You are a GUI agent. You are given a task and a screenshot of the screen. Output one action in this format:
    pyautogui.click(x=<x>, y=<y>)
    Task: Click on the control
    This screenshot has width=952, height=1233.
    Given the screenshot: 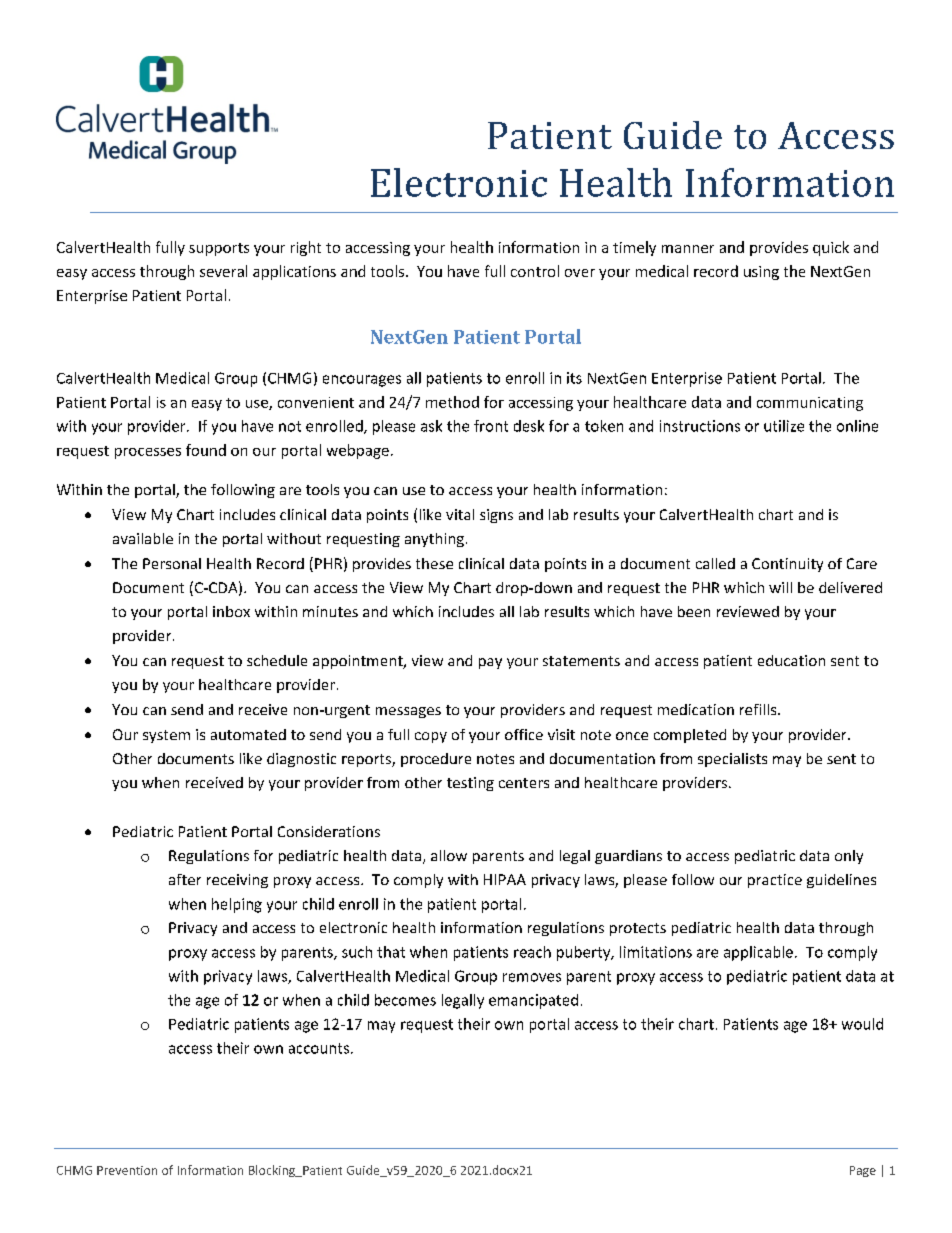 What is the action you would take?
    pyautogui.click(x=535, y=271)
